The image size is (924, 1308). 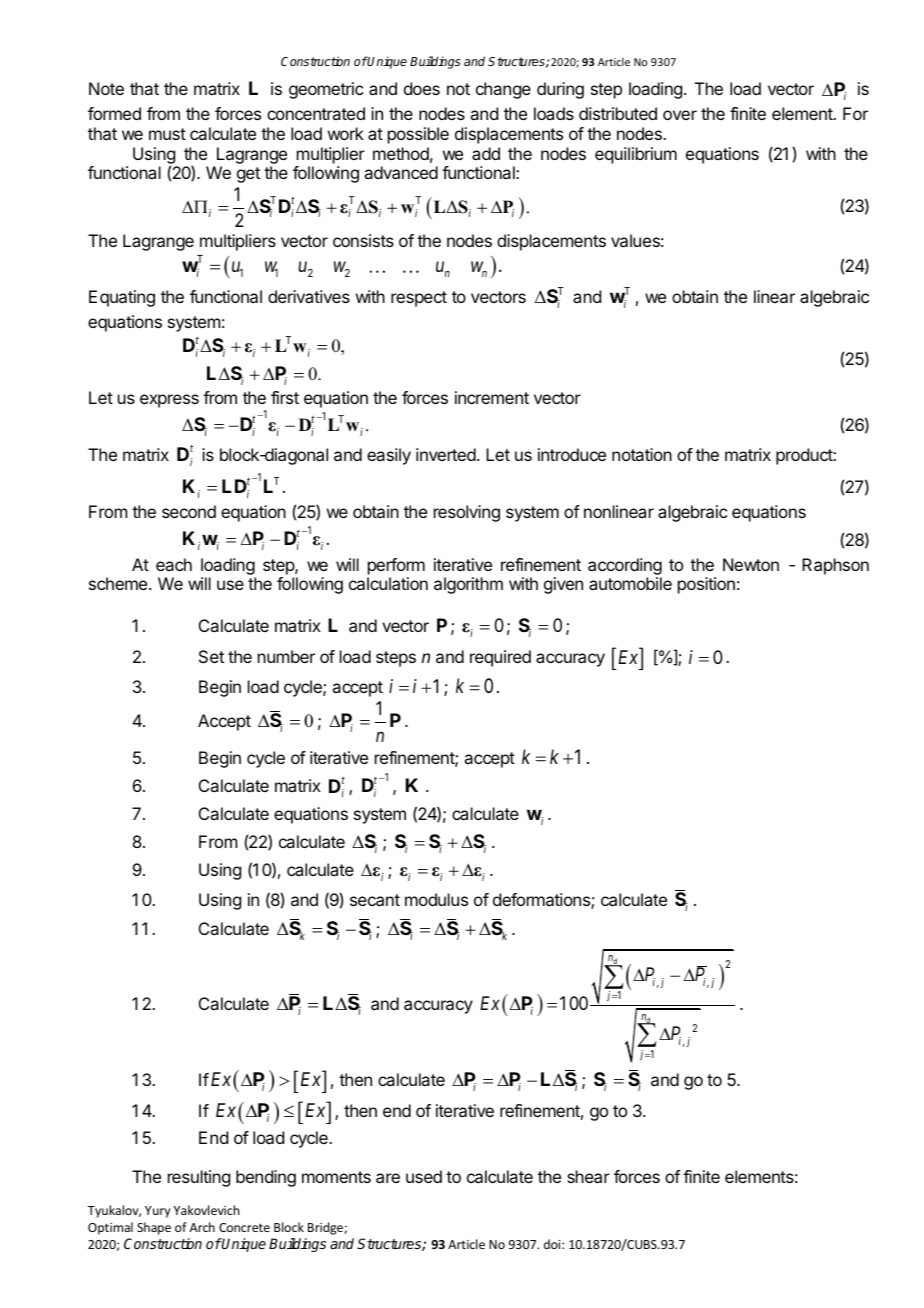 I want to click on required, so click(x=500, y=658).
